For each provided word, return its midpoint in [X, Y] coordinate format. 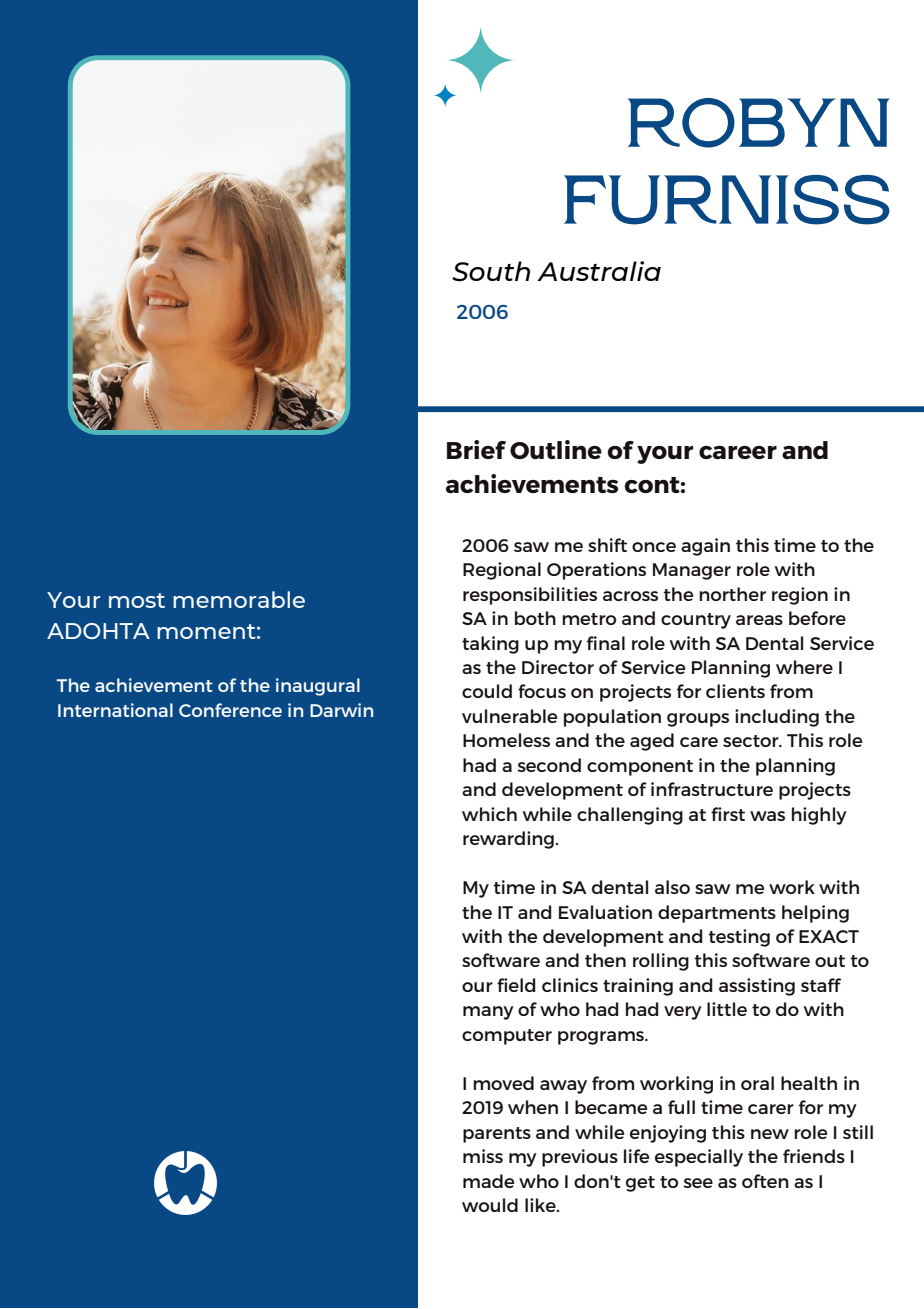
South [491, 271]
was [767, 816]
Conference [230, 710]
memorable [239, 599]
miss [483, 1156]
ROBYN [759, 123]
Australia [599, 271]
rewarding [508, 840]
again [705, 547]
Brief [476, 449]
